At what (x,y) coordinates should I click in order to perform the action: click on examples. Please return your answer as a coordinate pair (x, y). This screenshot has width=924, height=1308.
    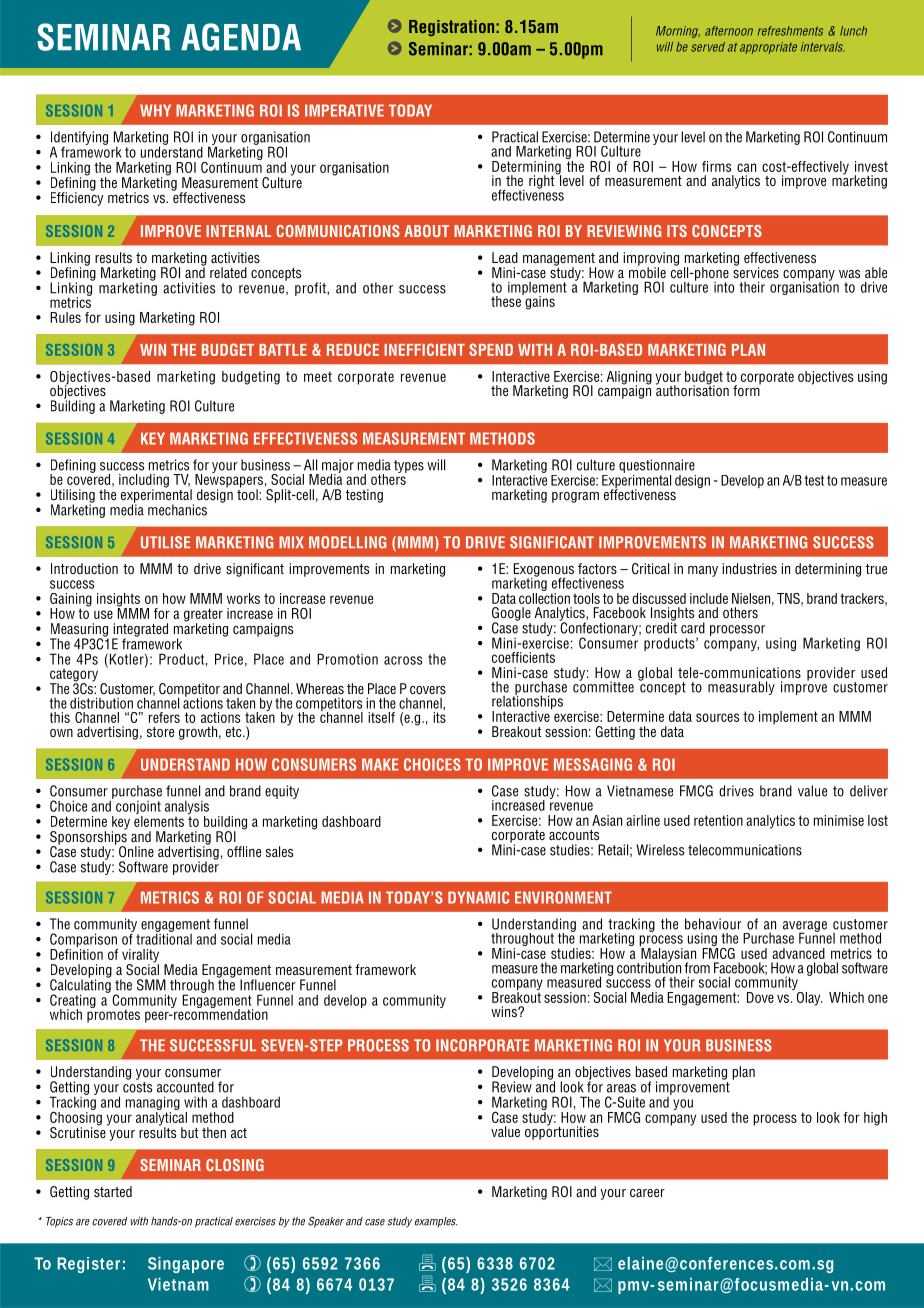
    Looking at the image, I should click on (436, 1222).
